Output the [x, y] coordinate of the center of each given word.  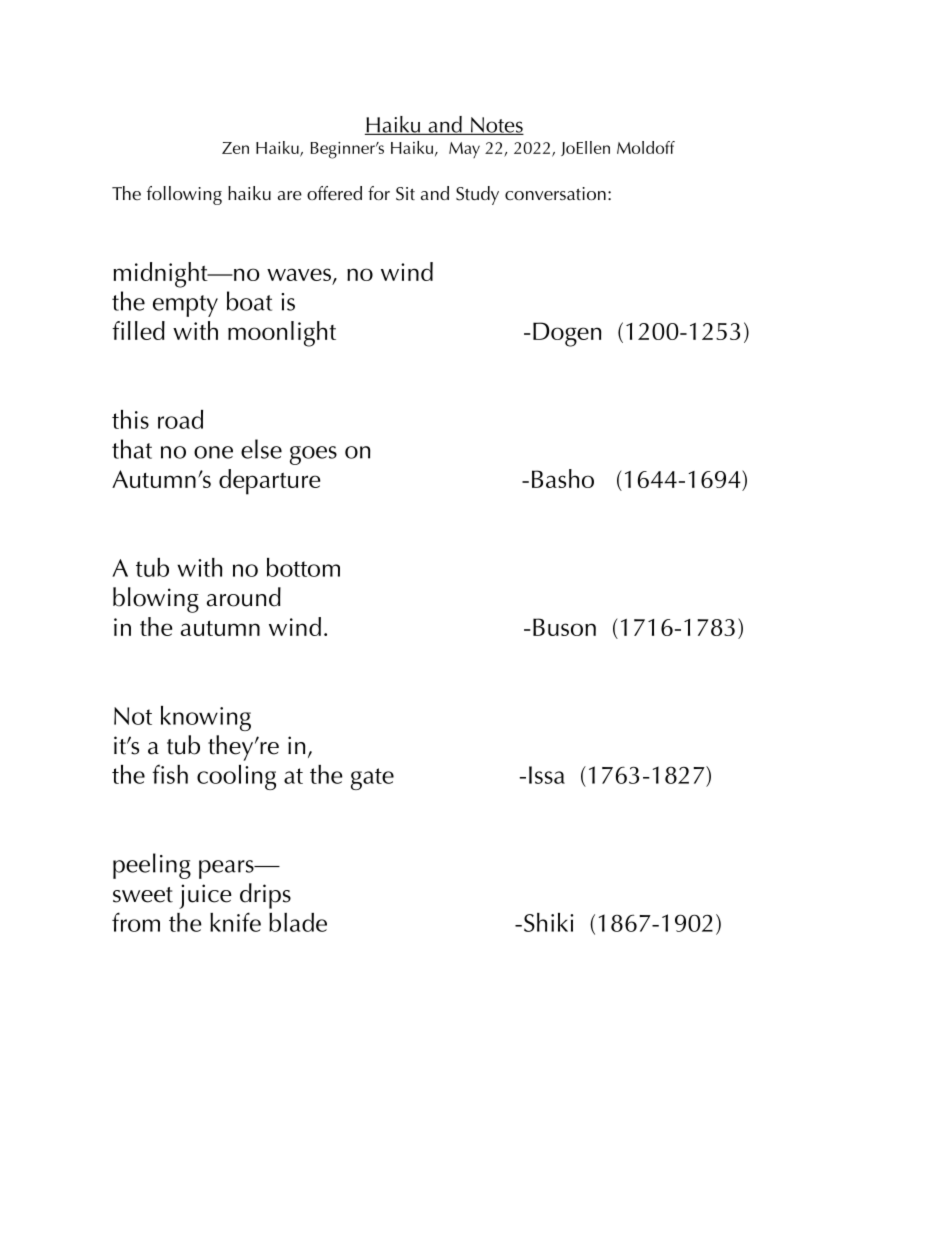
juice [205, 896]
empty [185, 306]
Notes [496, 126]
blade [298, 922]
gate [372, 779]
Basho [563, 478]
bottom [303, 567]
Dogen [567, 334]
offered [334, 193]
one [213, 452]
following [184, 195]
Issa [547, 775]
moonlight [282, 334]
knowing [206, 718]
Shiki [548, 922]
